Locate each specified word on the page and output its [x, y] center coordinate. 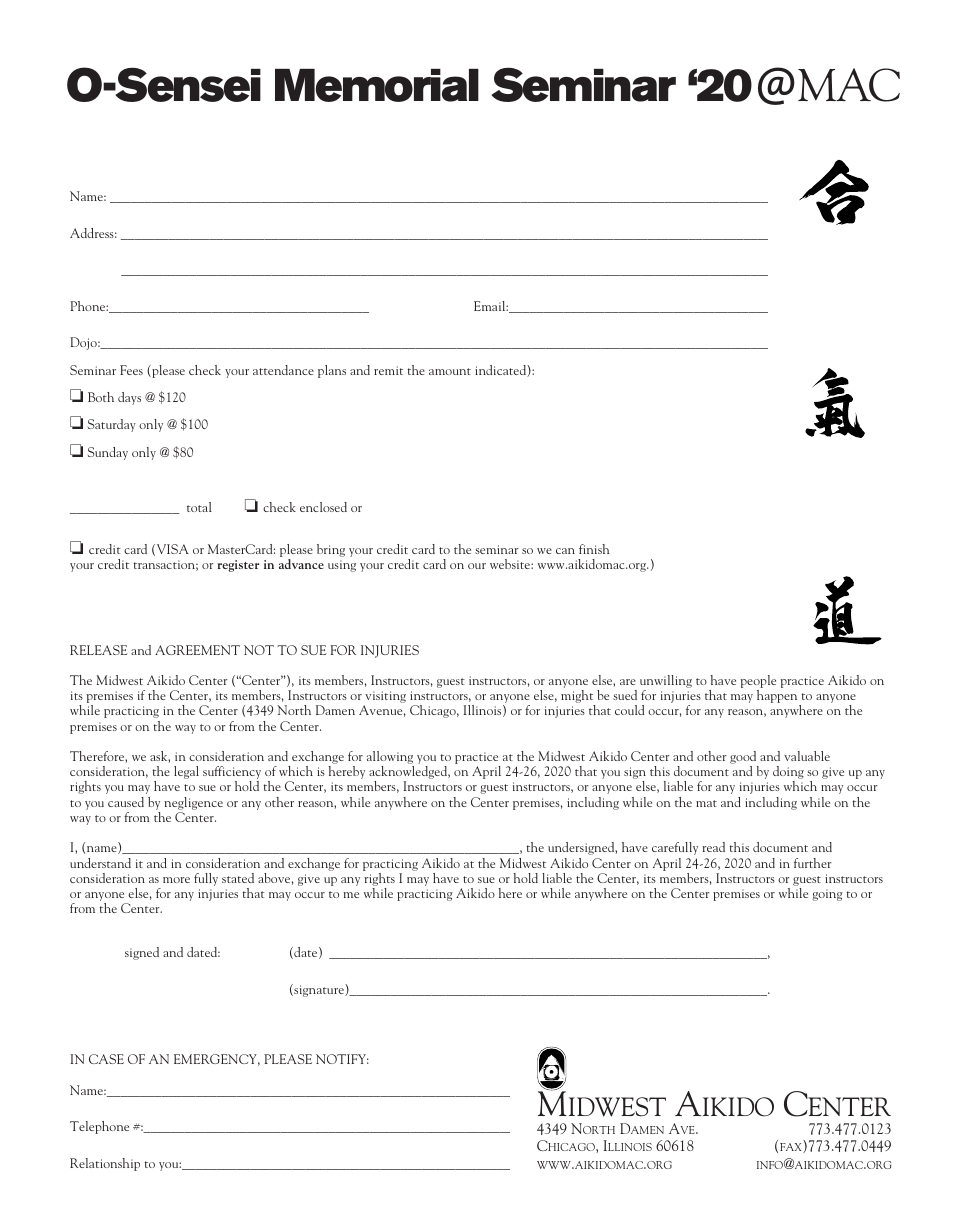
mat [706, 803]
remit [388, 370]
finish [594, 549]
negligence [193, 803]
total [199, 507]
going [827, 895]
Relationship [105, 1164]
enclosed [323, 507]
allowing [390, 759]
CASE [106, 1059]
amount [450, 371]
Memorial [377, 85]
